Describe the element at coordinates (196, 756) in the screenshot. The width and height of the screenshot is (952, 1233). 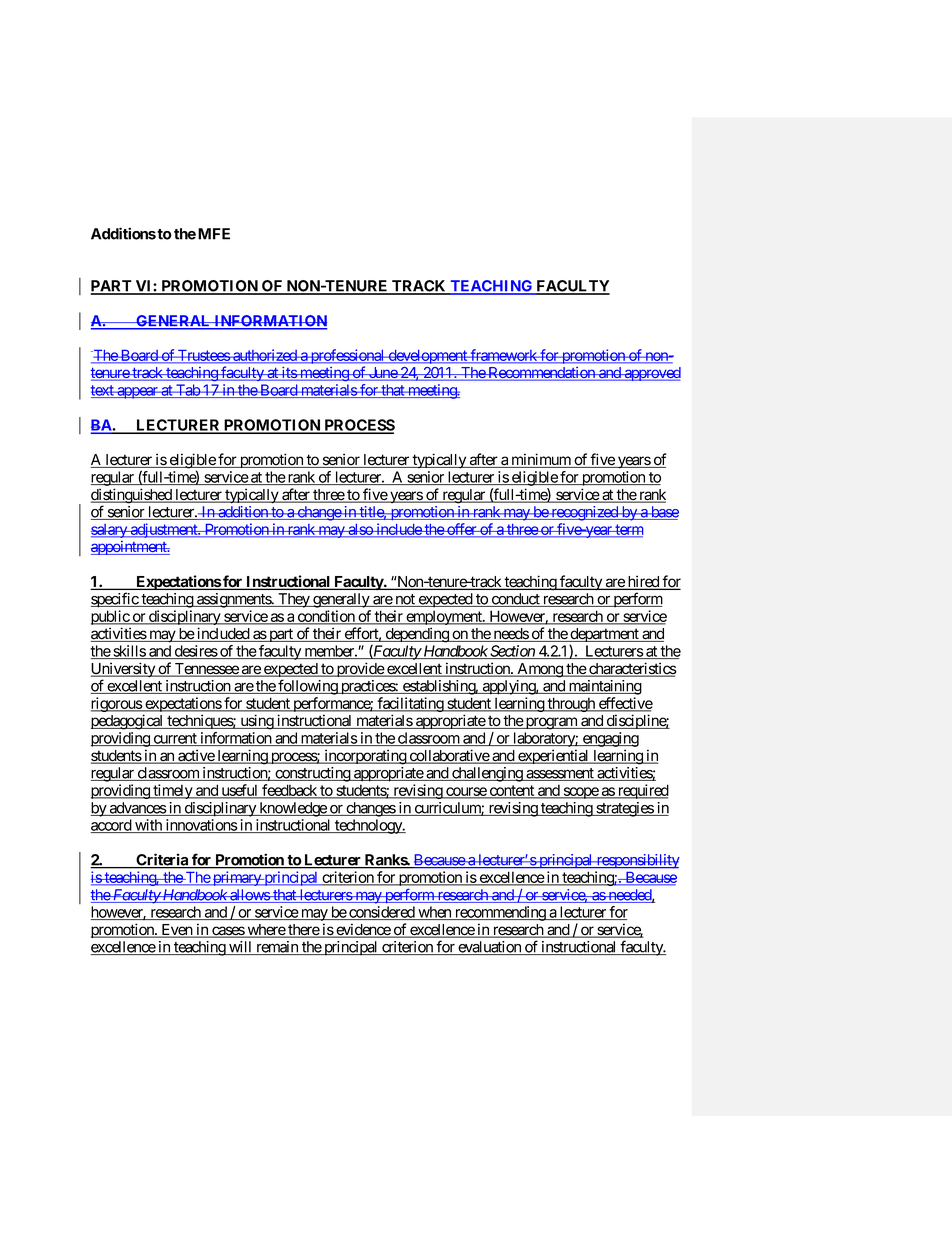
I see `active` at that location.
